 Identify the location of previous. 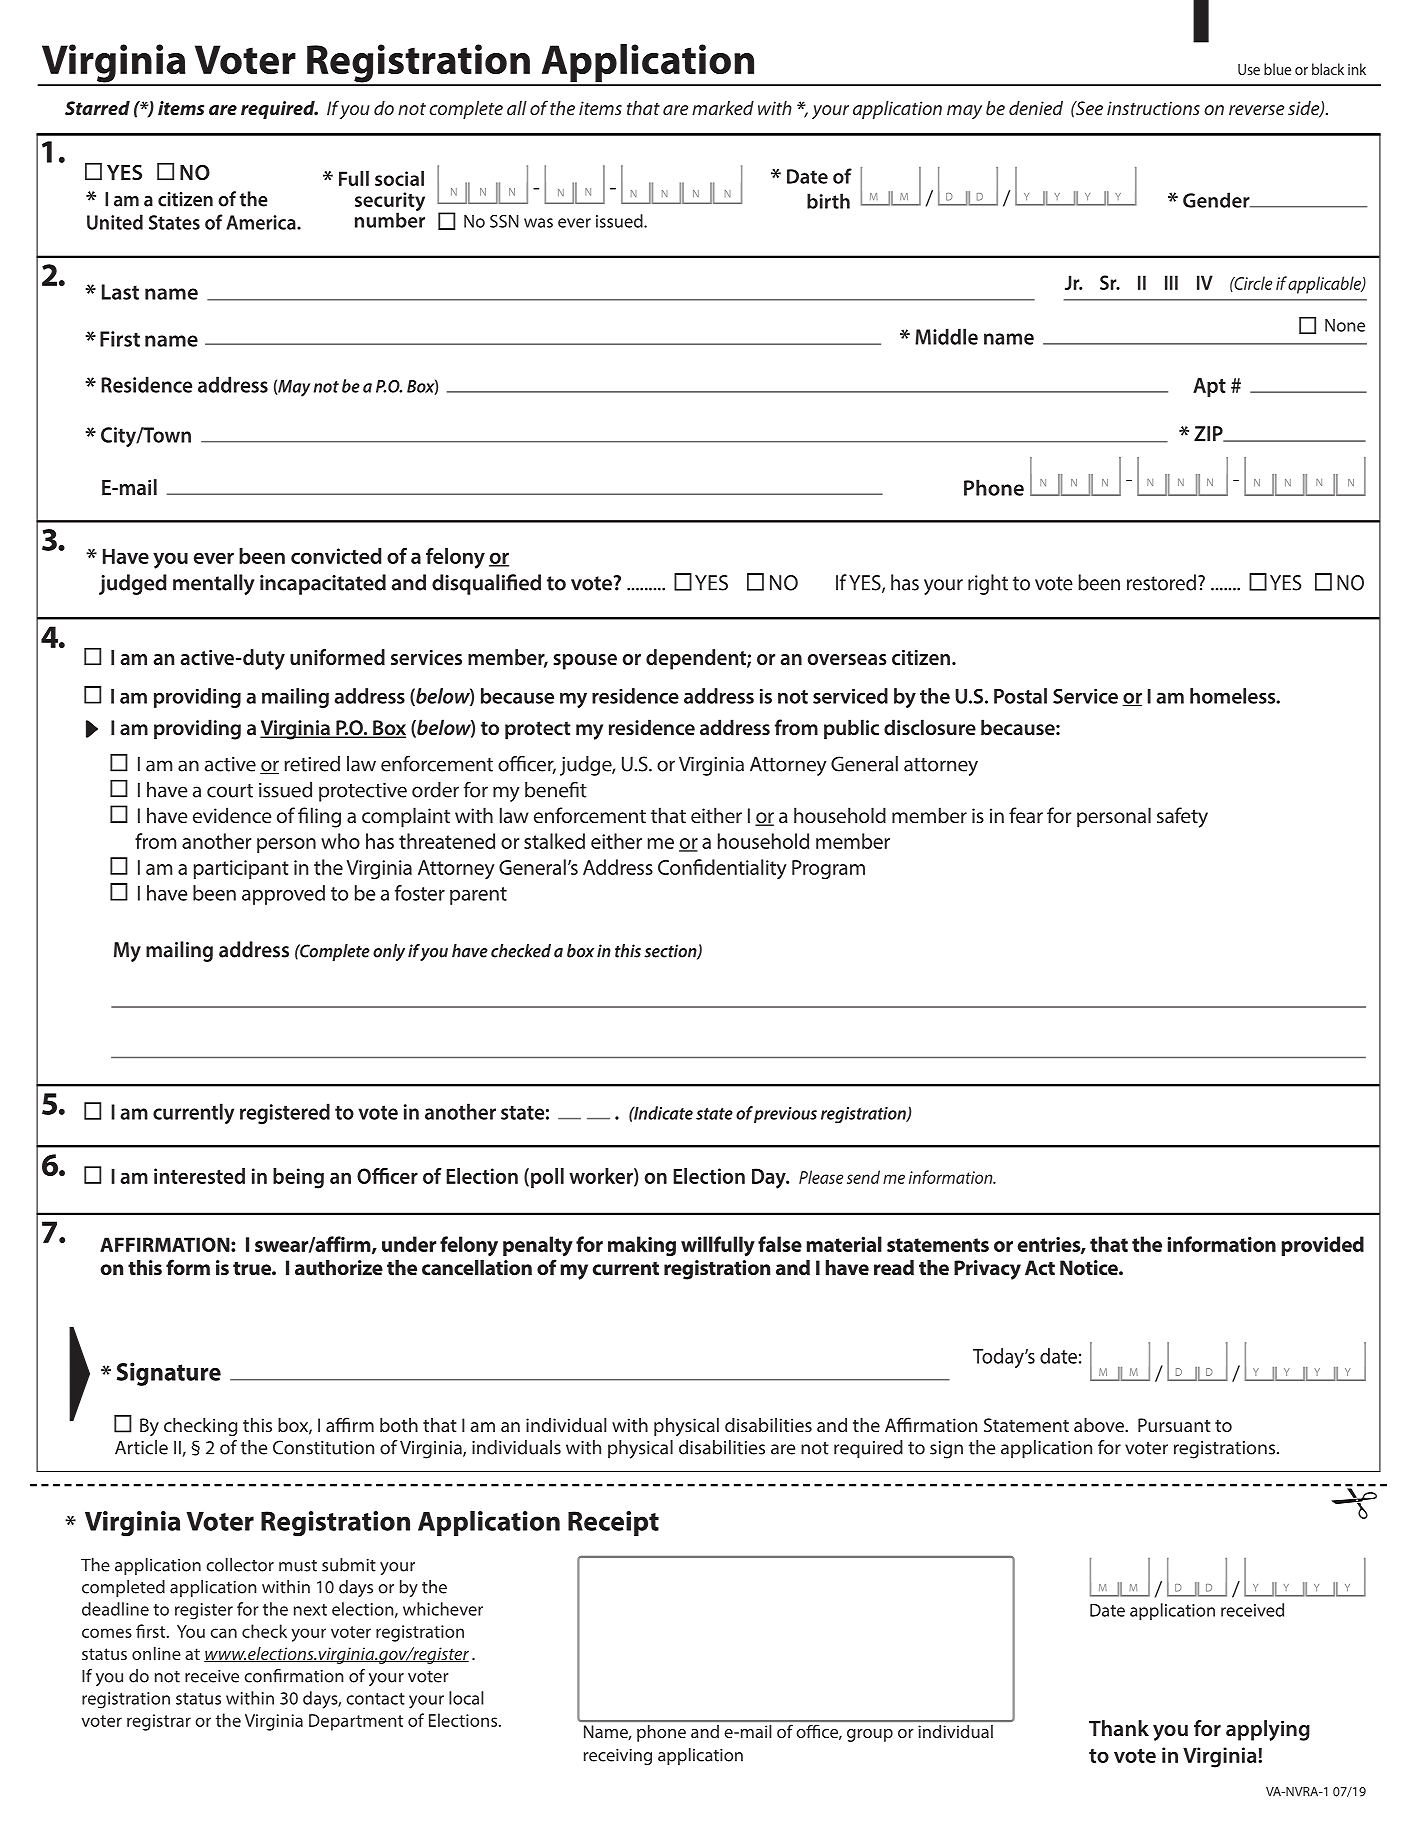
(785, 1115).
